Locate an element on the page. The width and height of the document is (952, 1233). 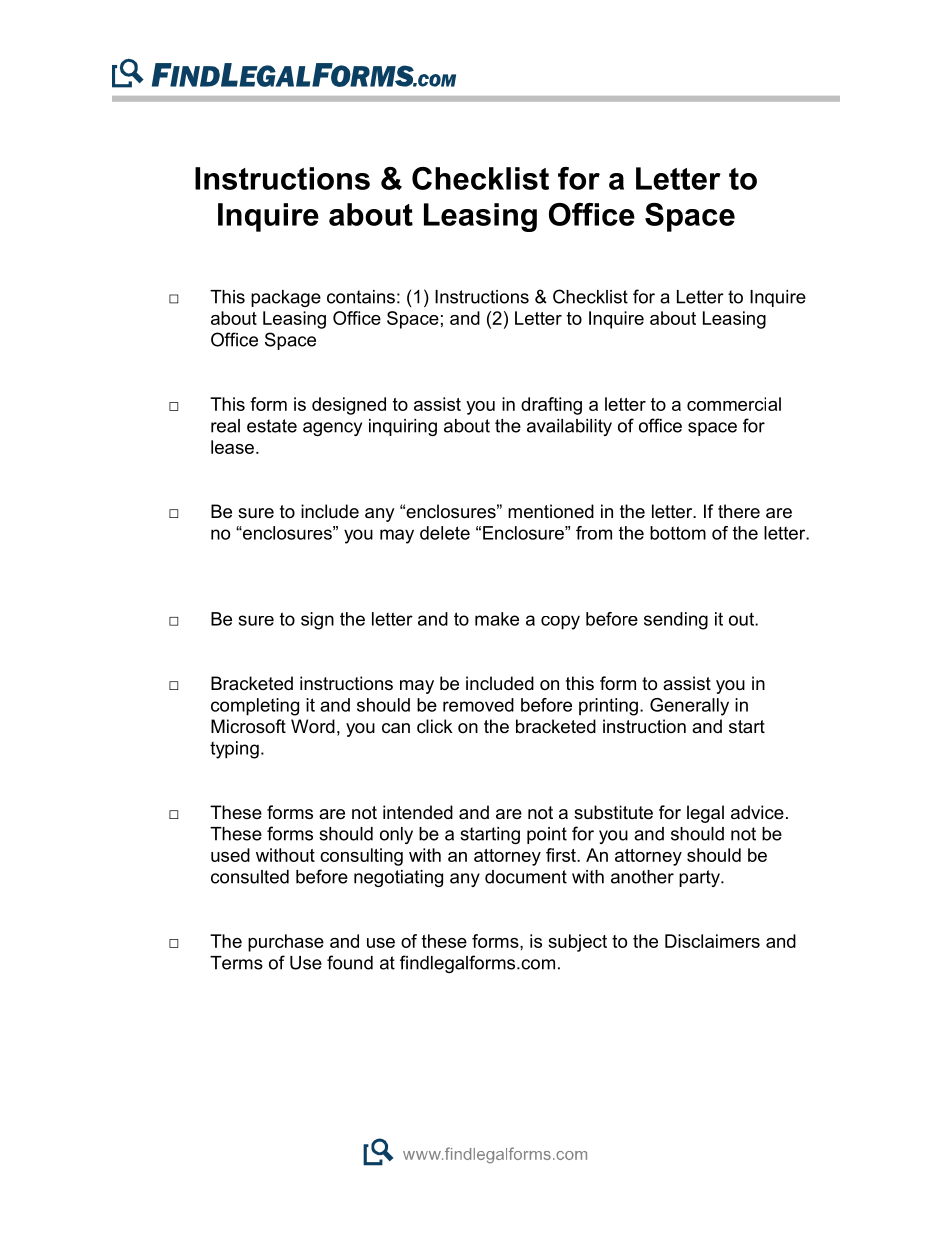
contains is located at coordinates (361, 297).
